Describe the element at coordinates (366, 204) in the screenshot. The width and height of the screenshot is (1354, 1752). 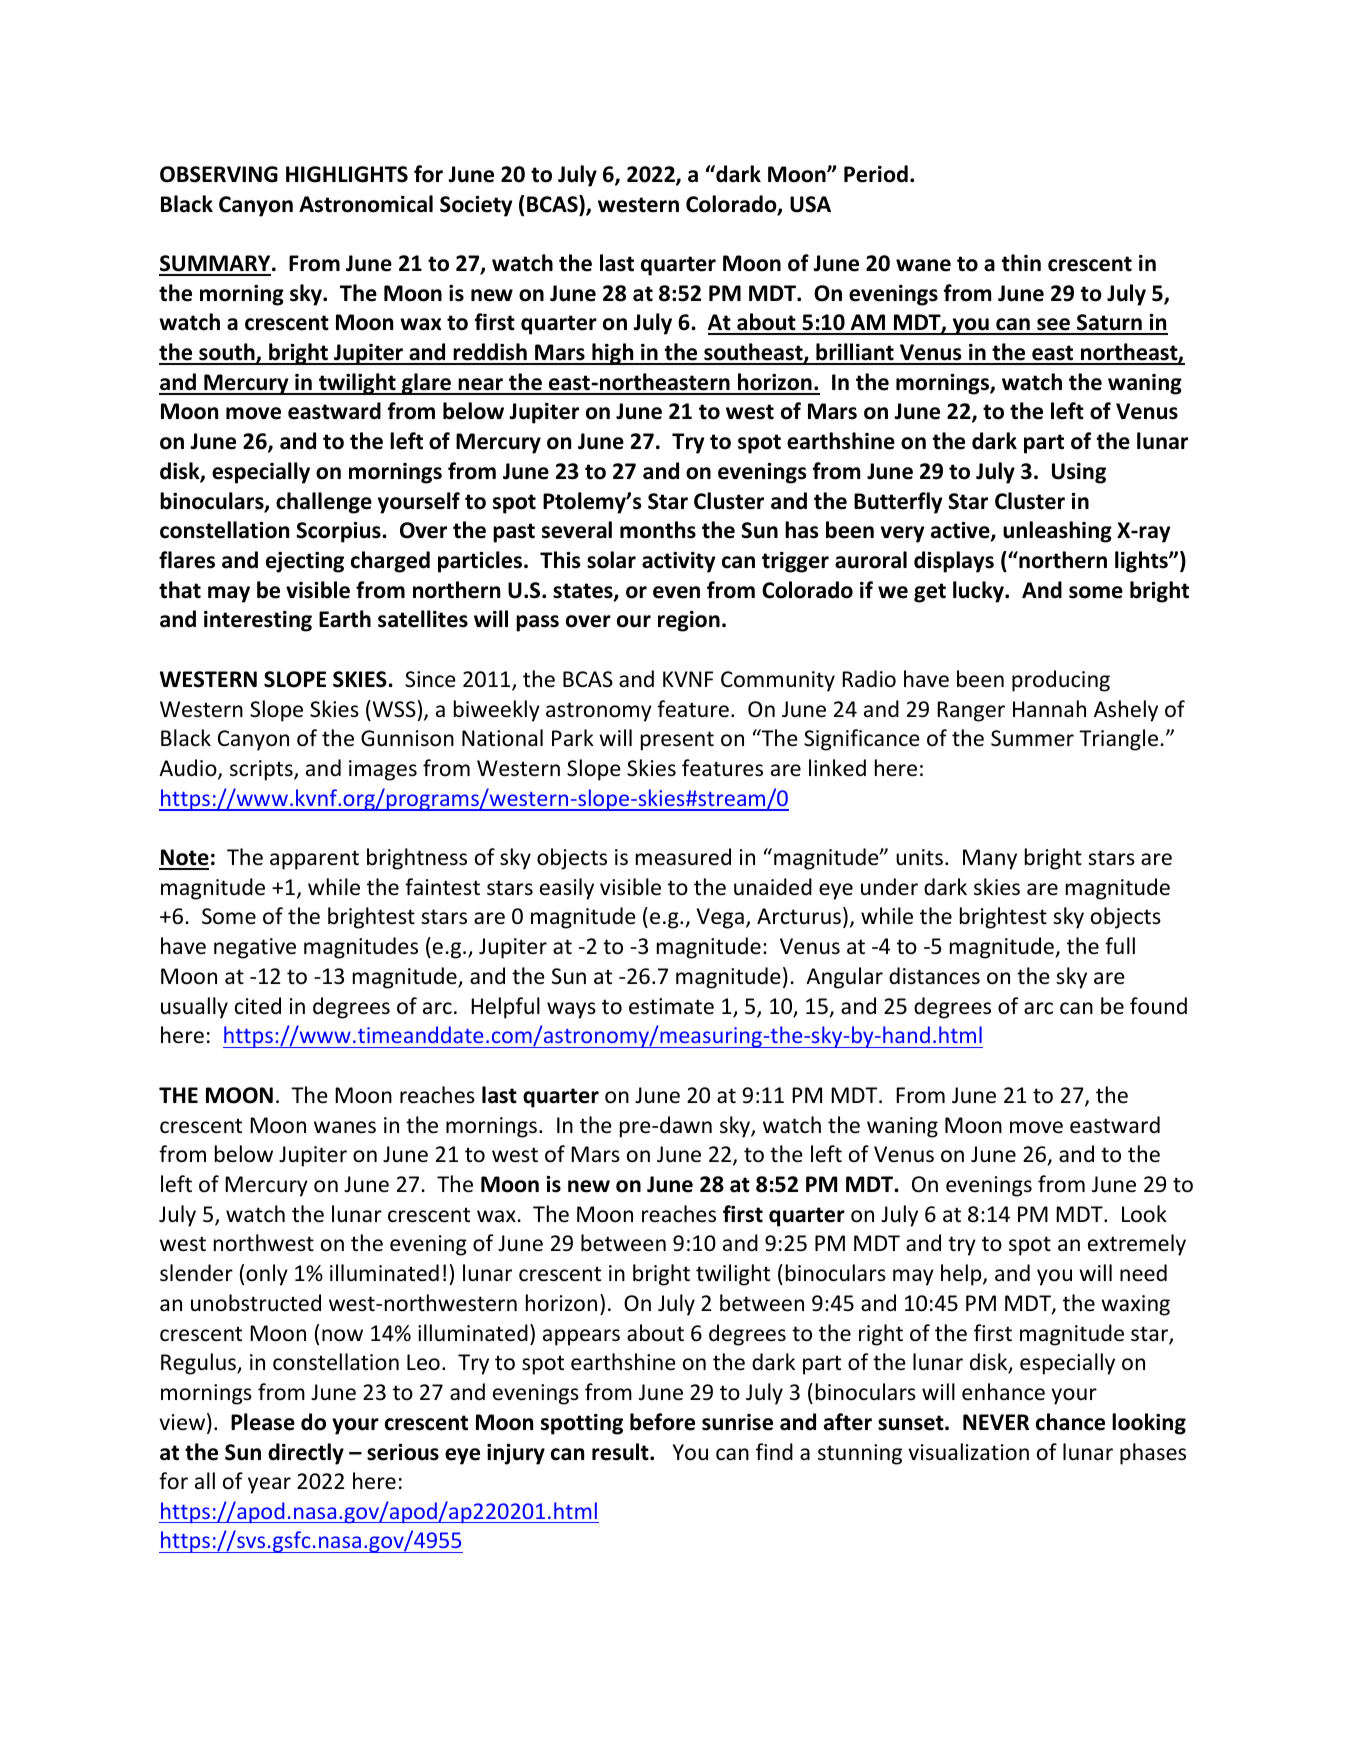
I see `Astronomical` at that location.
